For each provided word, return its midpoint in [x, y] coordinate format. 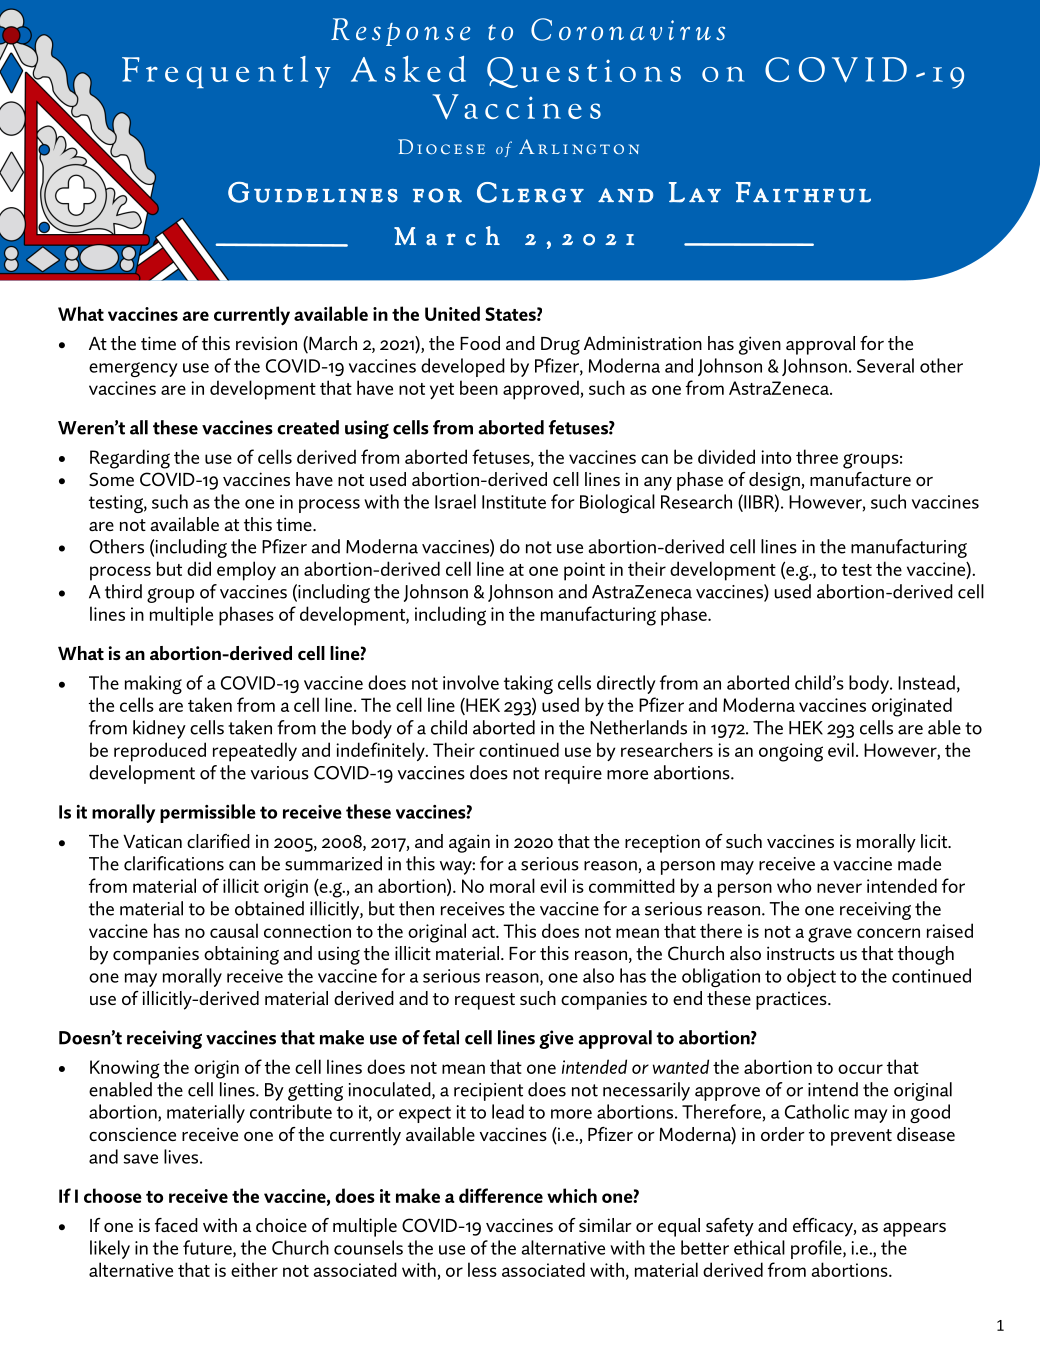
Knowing [125, 1069]
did [199, 568]
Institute [514, 502]
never [839, 888]
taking [528, 684]
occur [860, 1069]
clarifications [174, 863]
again [469, 843]
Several [885, 365]
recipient [488, 1092]
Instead [926, 682]
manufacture [860, 479]
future [208, 1248]
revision [266, 343]
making [153, 684]
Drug [560, 346]
